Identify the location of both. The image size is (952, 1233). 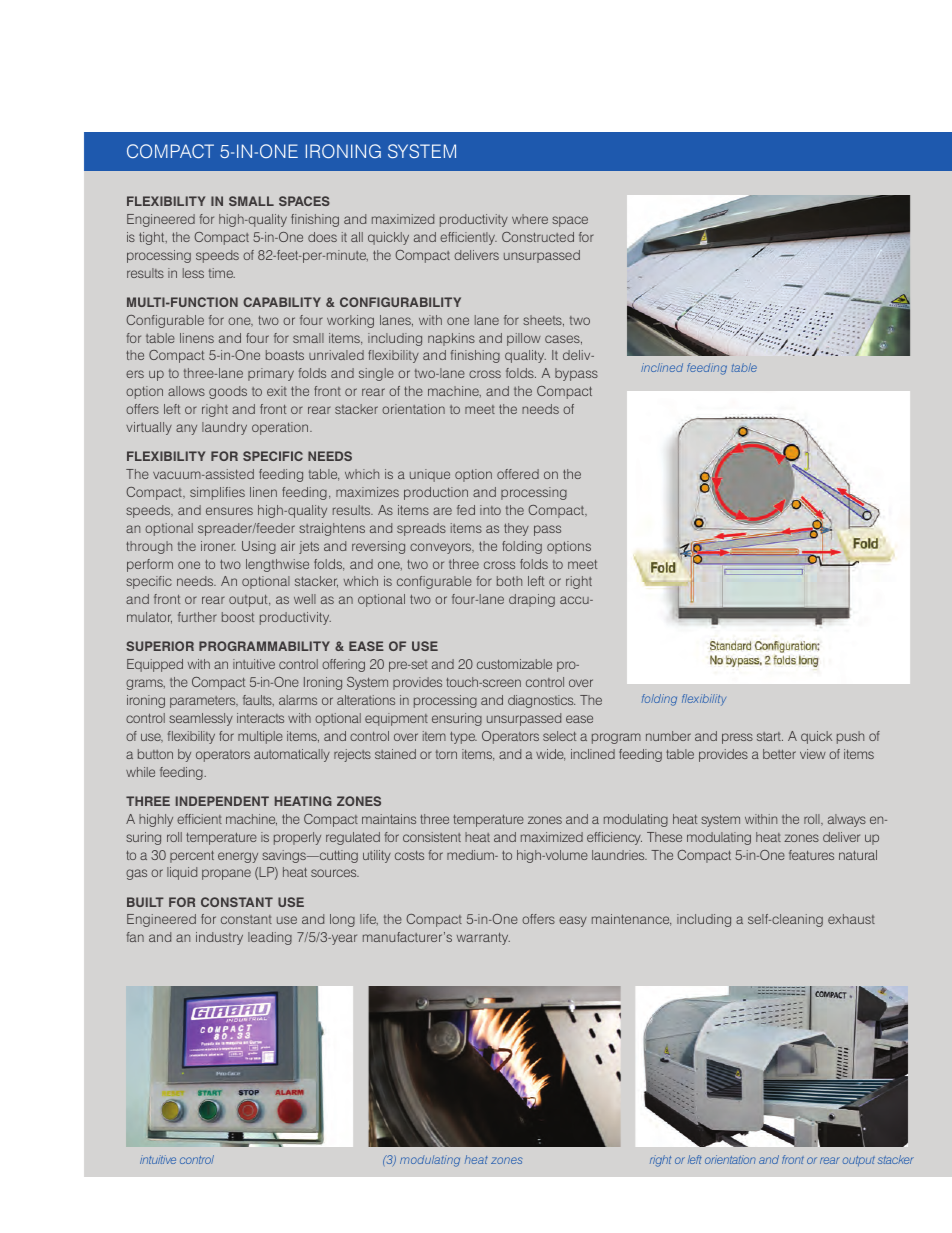
(509, 581).
